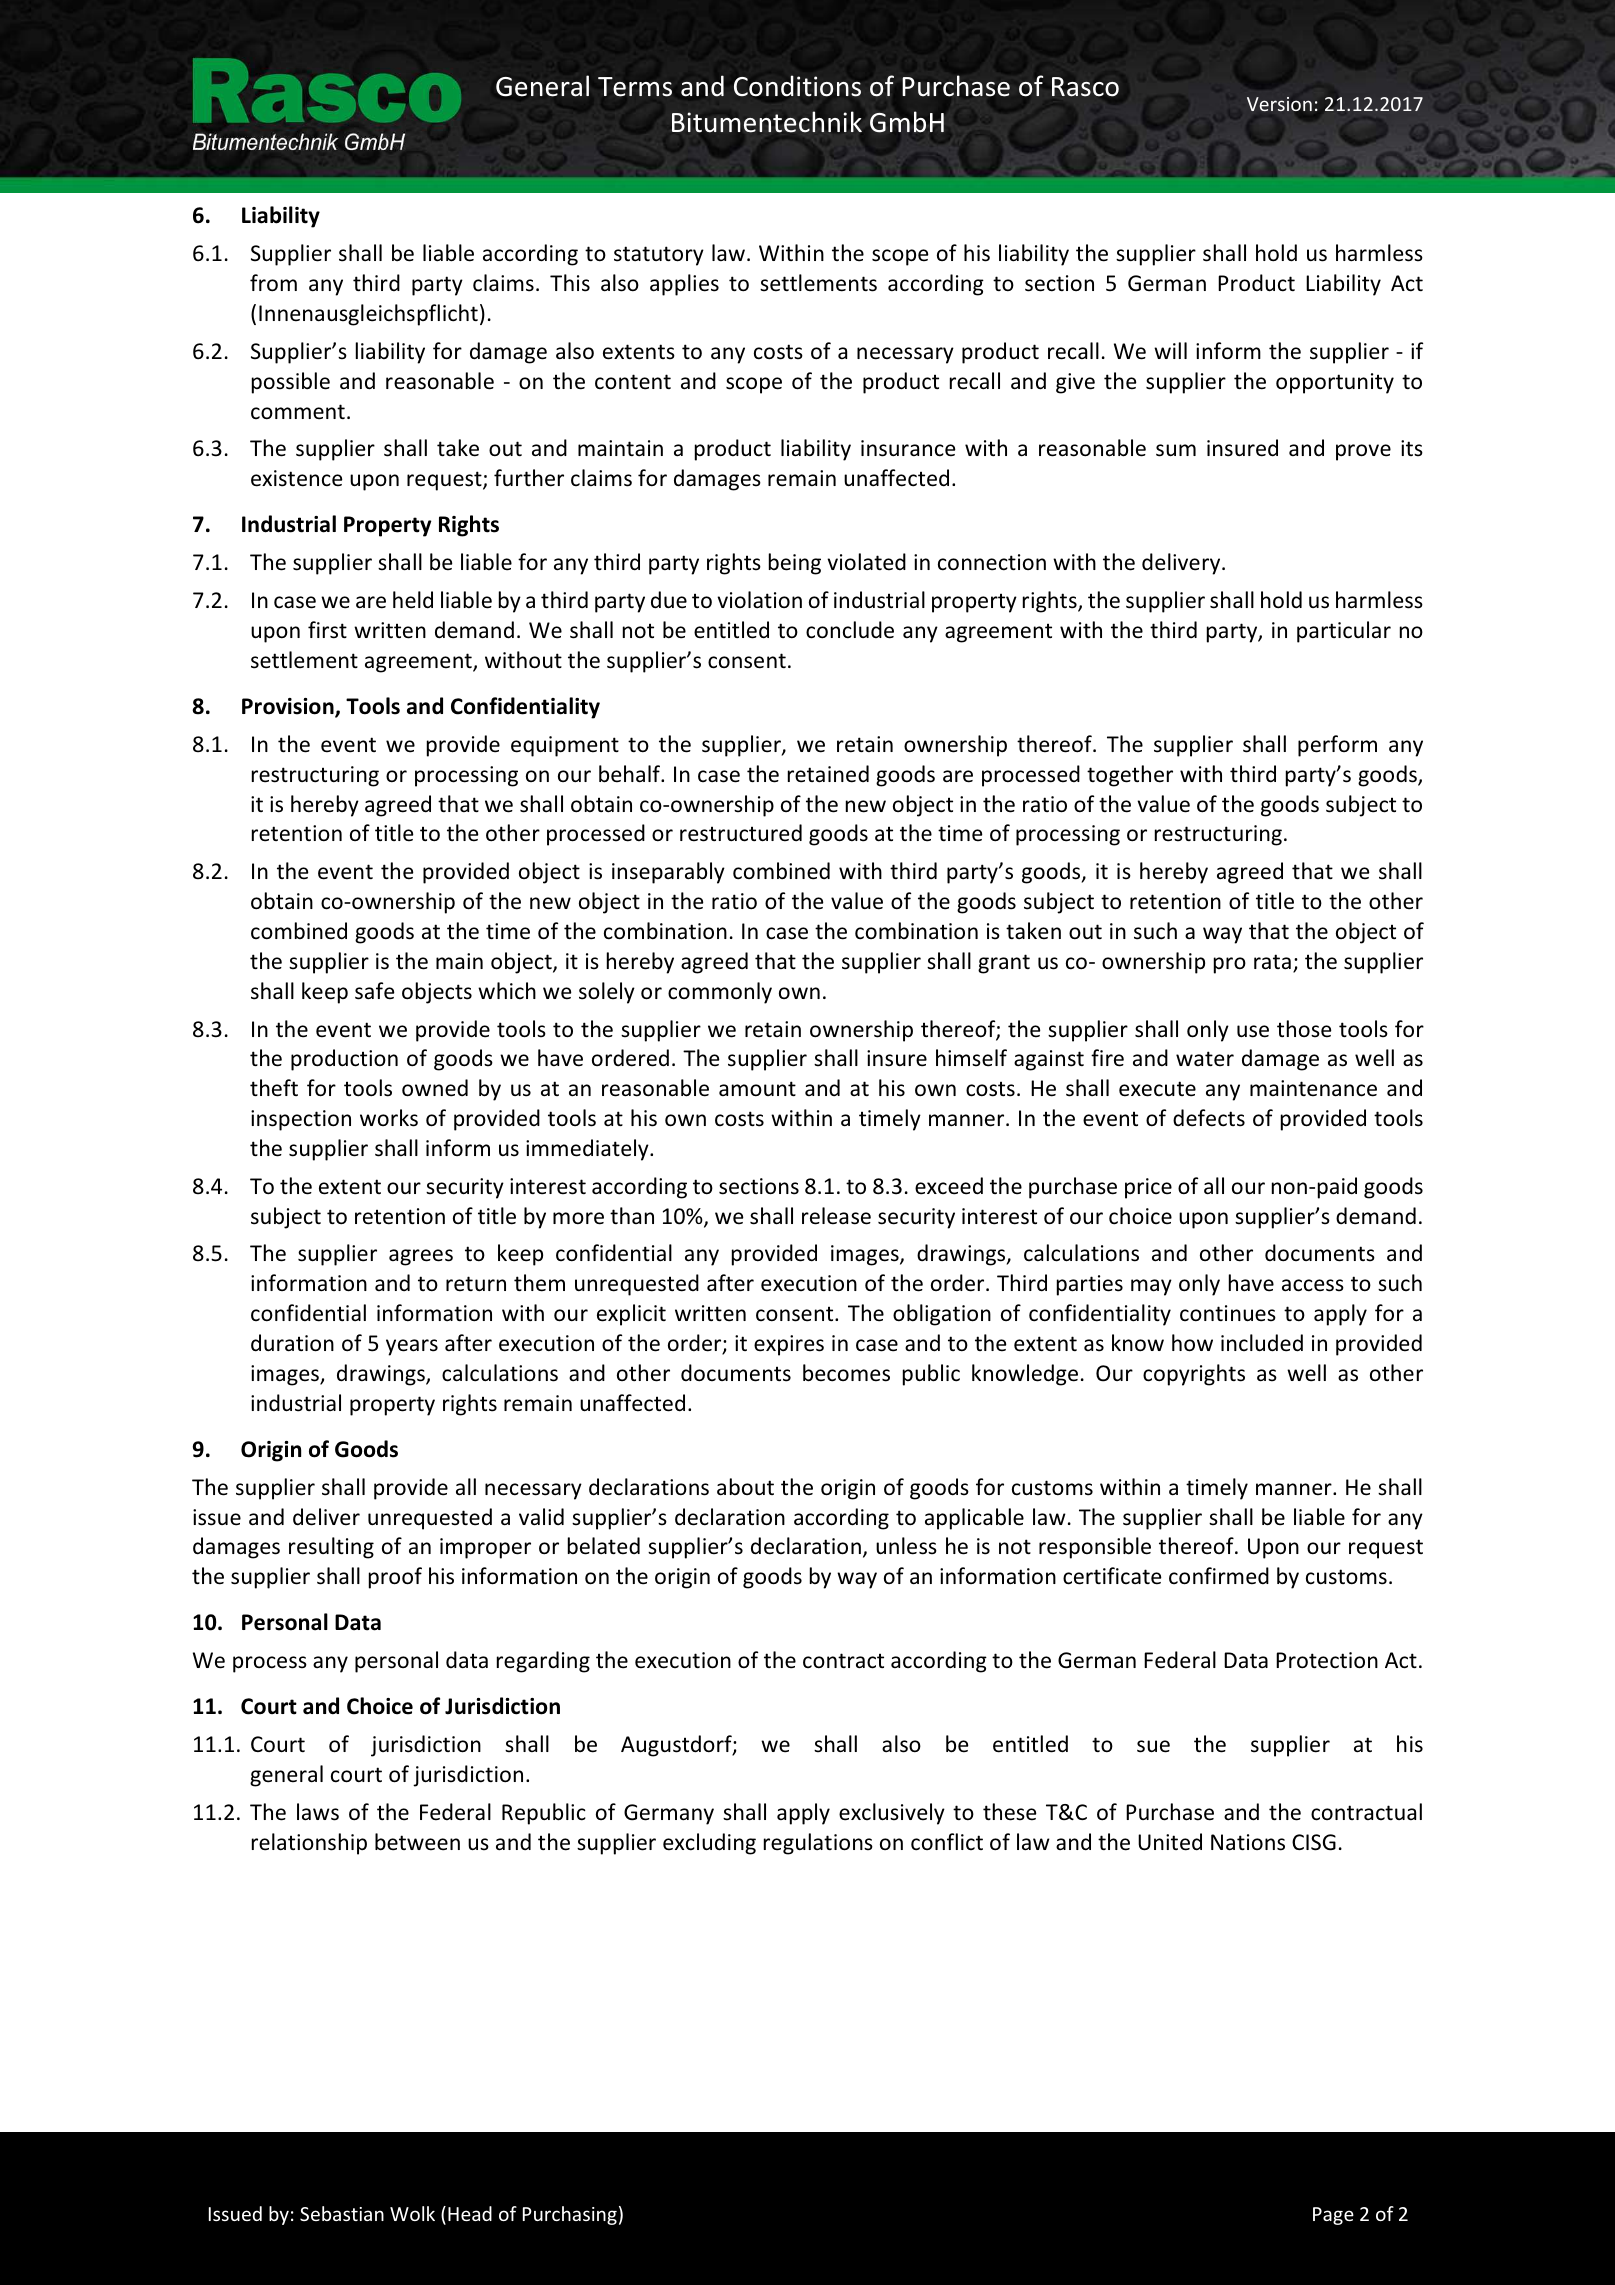 The image size is (1615, 2285). Describe the element at coordinates (570, 2215) in the screenshot. I see `Purchasing` at that location.
